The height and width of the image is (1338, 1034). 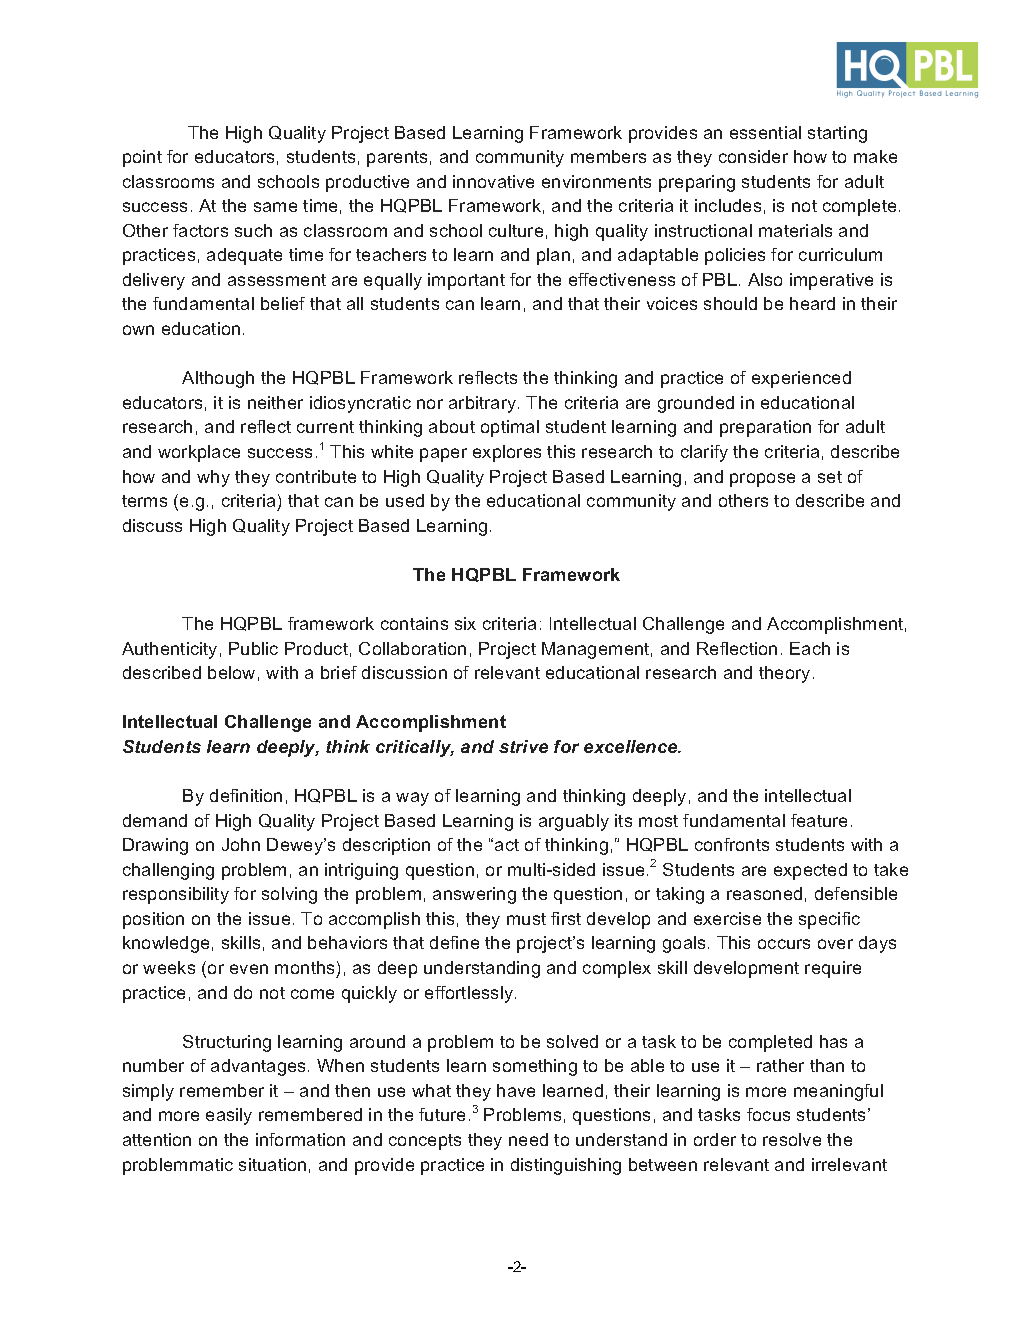 I want to click on resolve, so click(x=792, y=1139).
